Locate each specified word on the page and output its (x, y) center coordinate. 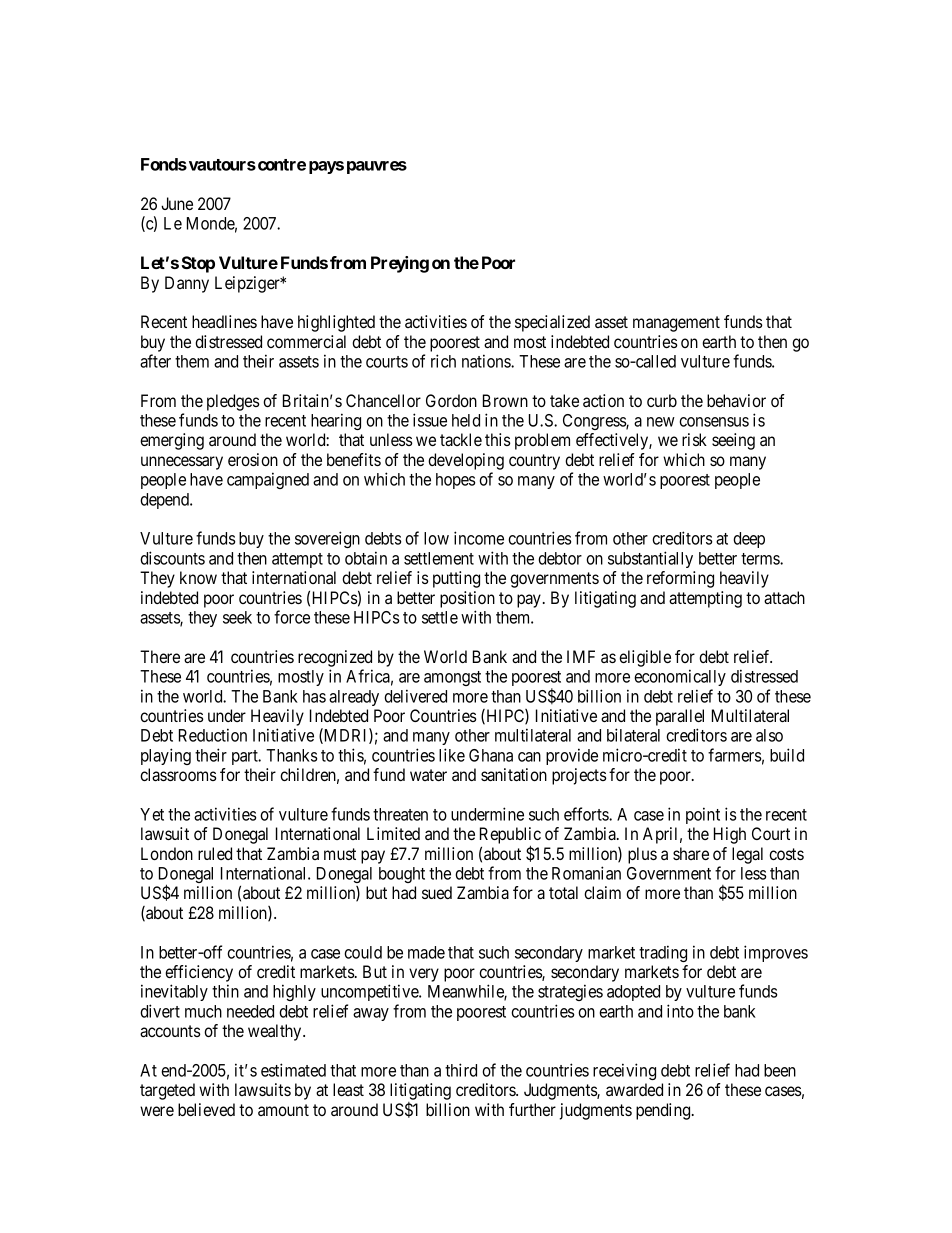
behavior (736, 400)
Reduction (213, 735)
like (452, 755)
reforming (680, 579)
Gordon (451, 400)
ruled (215, 853)
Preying (400, 264)
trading (663, 953)
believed (206, 1109)
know (198, 577)
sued (437, 892)
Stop (198, 264)
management (676, 324)
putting (456, 579)
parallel (680, 717)
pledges (233, 402)
